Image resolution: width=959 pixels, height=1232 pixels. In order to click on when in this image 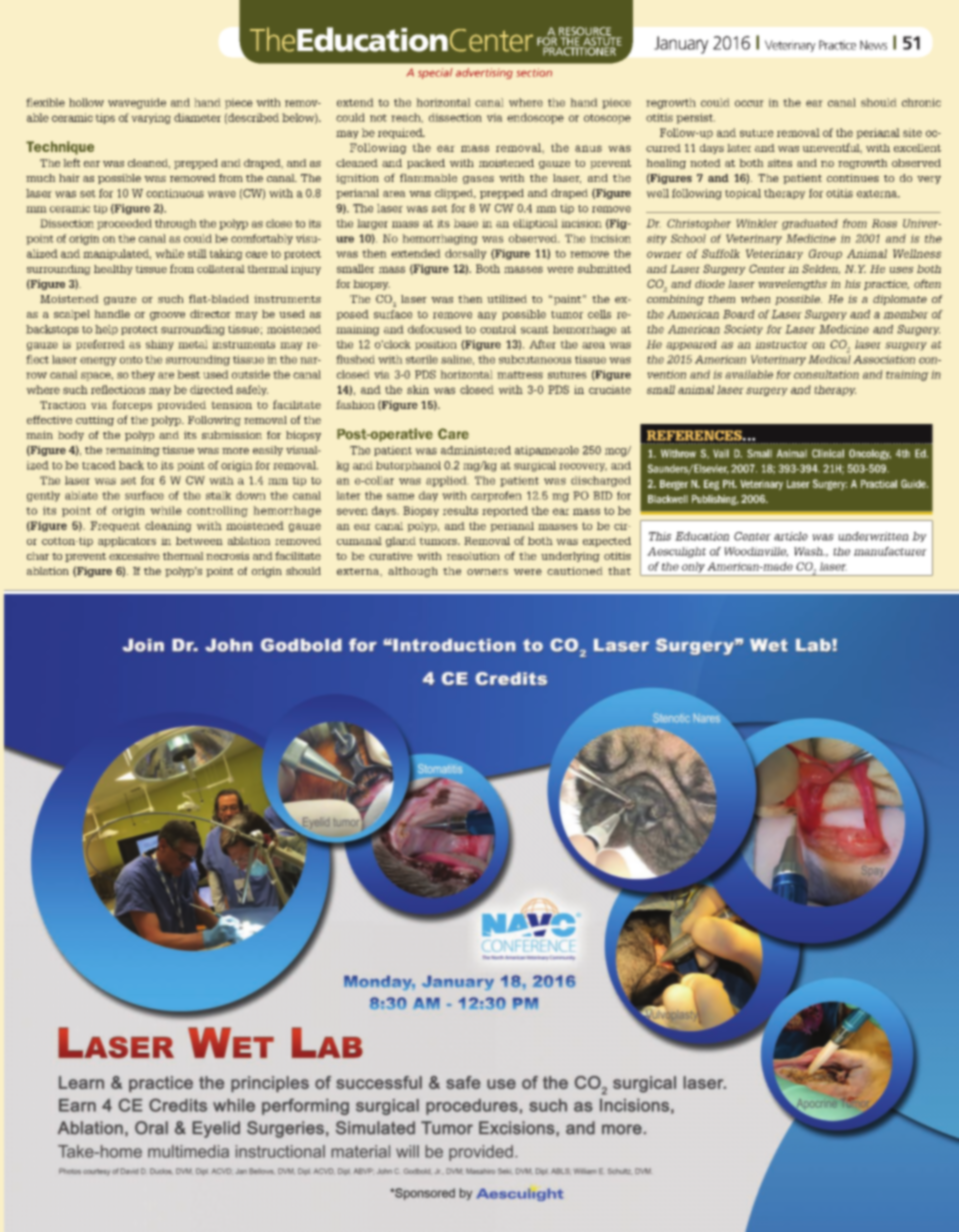, I will do `click(756, 299)`.
